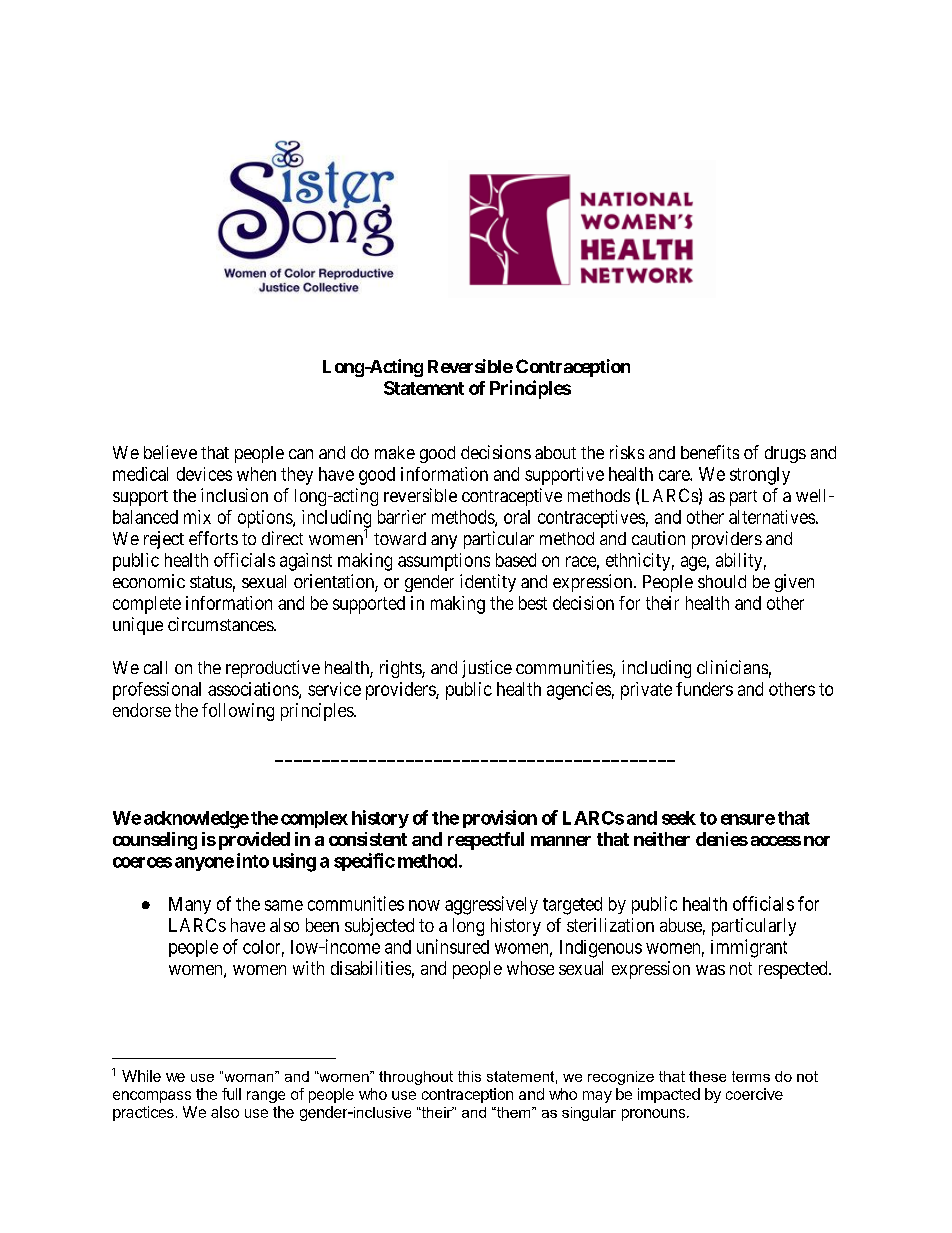 This page has height=1233, width=952. What do you see at coordinates (760, 476) in the page?
I see `strongly` at bounding box center [760, 476].
